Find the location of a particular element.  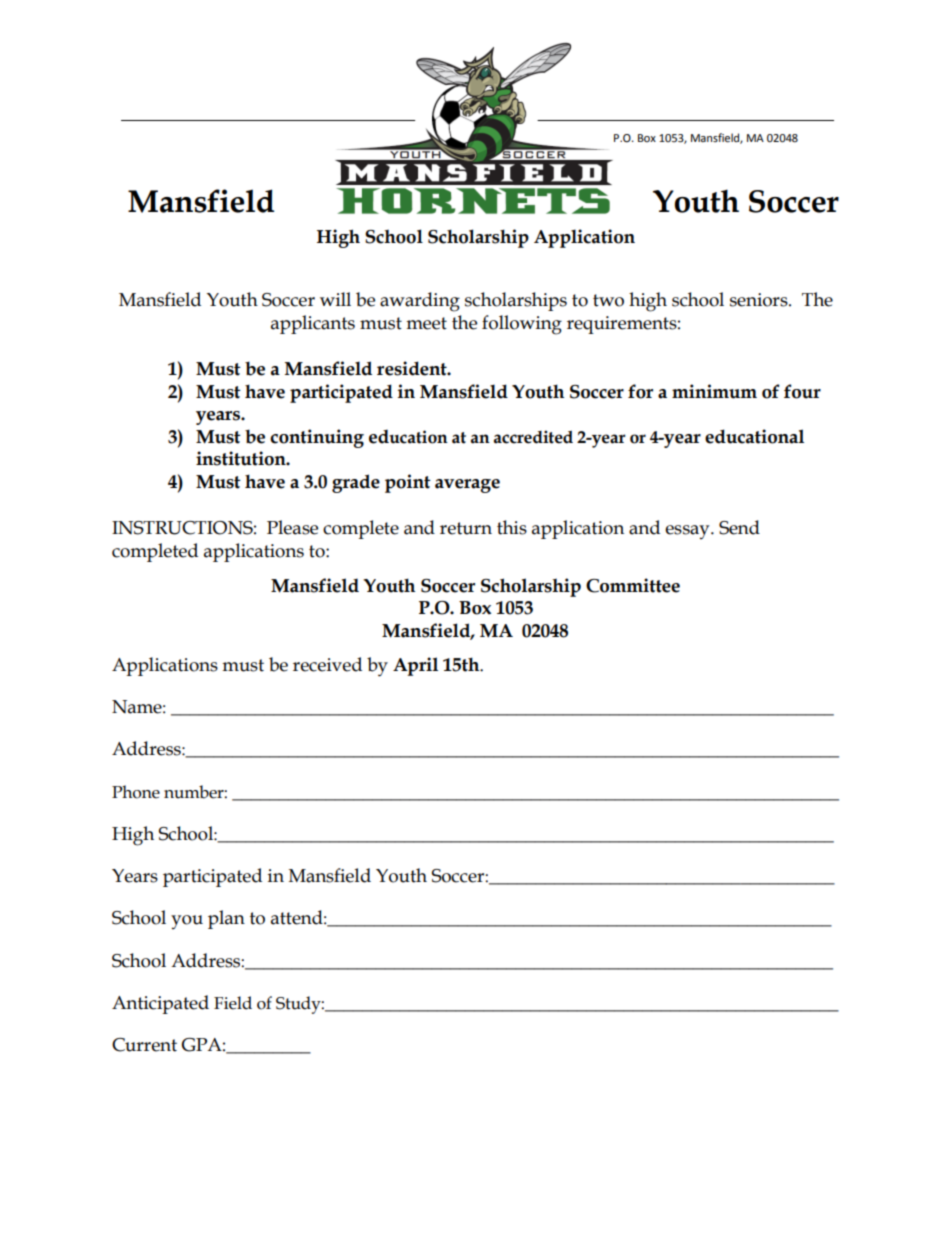

applicants is located at coordinates (313, 324).
